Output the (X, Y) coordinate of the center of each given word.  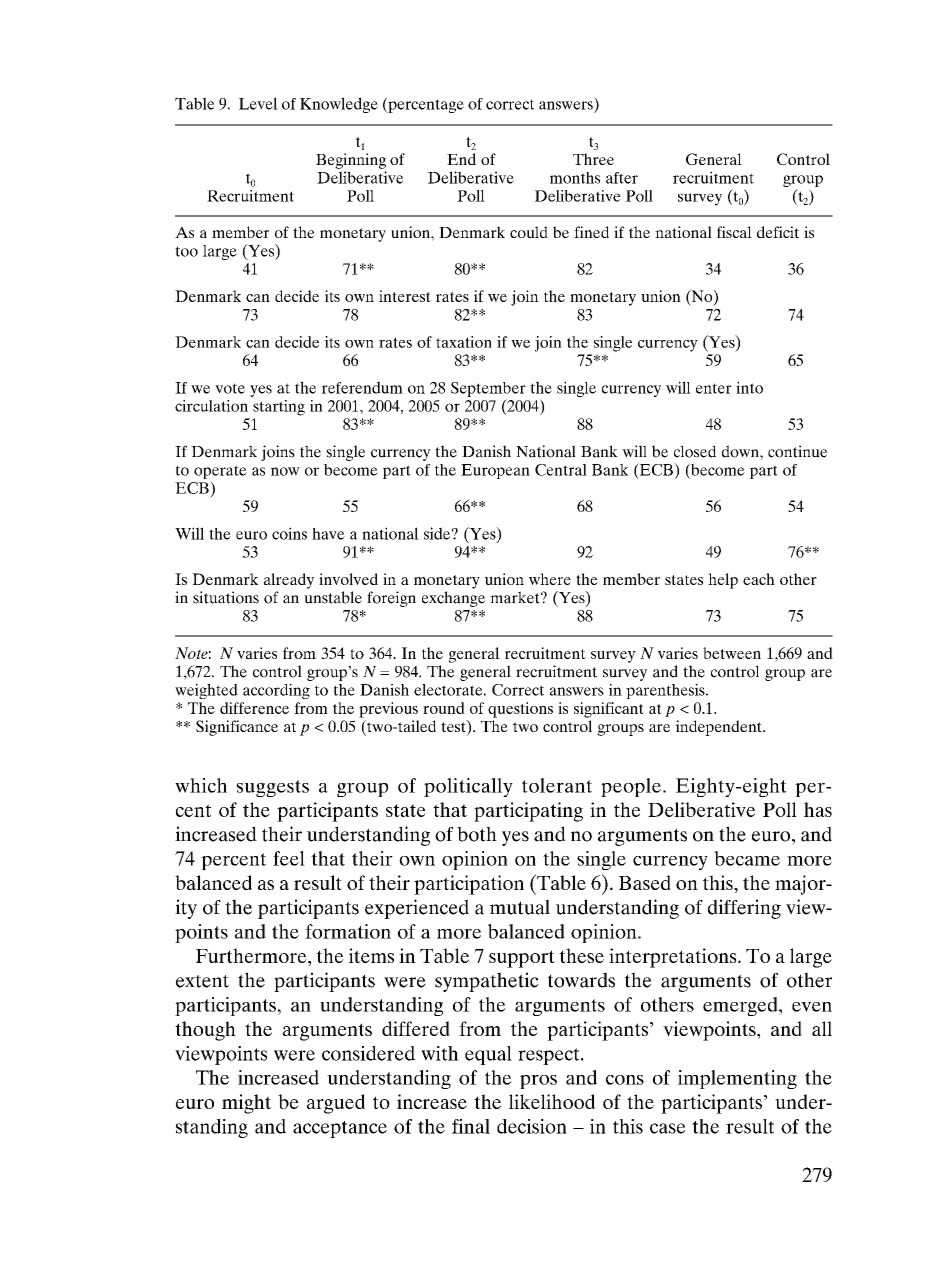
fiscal (734, 232)
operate (220, 473)
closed (695, 451)
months (575, 178)
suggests (272, 788)
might (246, 1104)
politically (468, 787)
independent (719, 728)
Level (258, 103)
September (488, 389)
